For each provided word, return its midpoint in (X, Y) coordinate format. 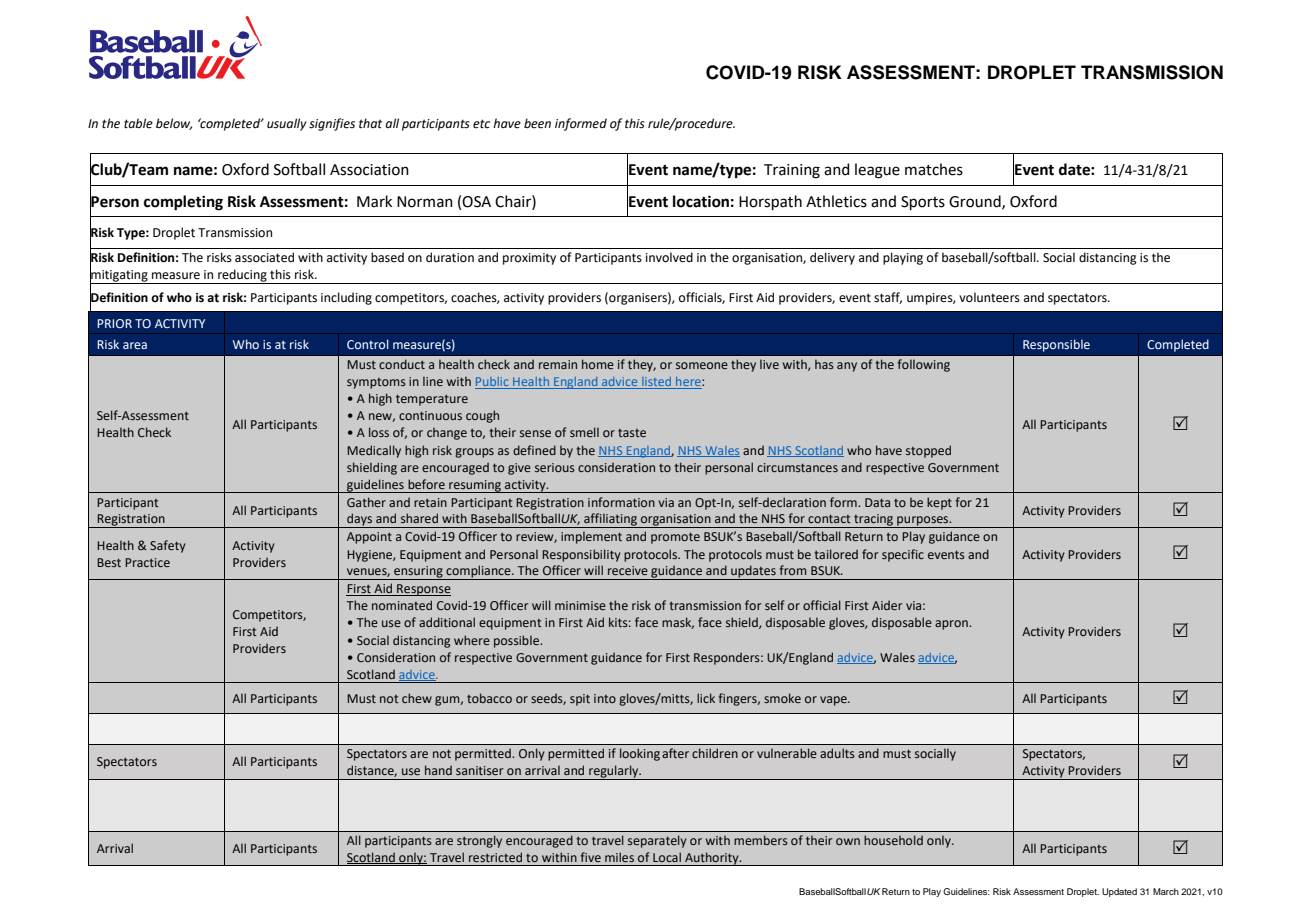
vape (834, 701)
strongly (479, 841)
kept (939, 503)
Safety (168, 546)
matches (934, 169)
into (605, 698)
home (598, 364)
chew (417, 698)
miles (619, 857)
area (135, 345)
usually (287, 124)
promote (675, 538)
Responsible (1056, 345)
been (537, 123)
